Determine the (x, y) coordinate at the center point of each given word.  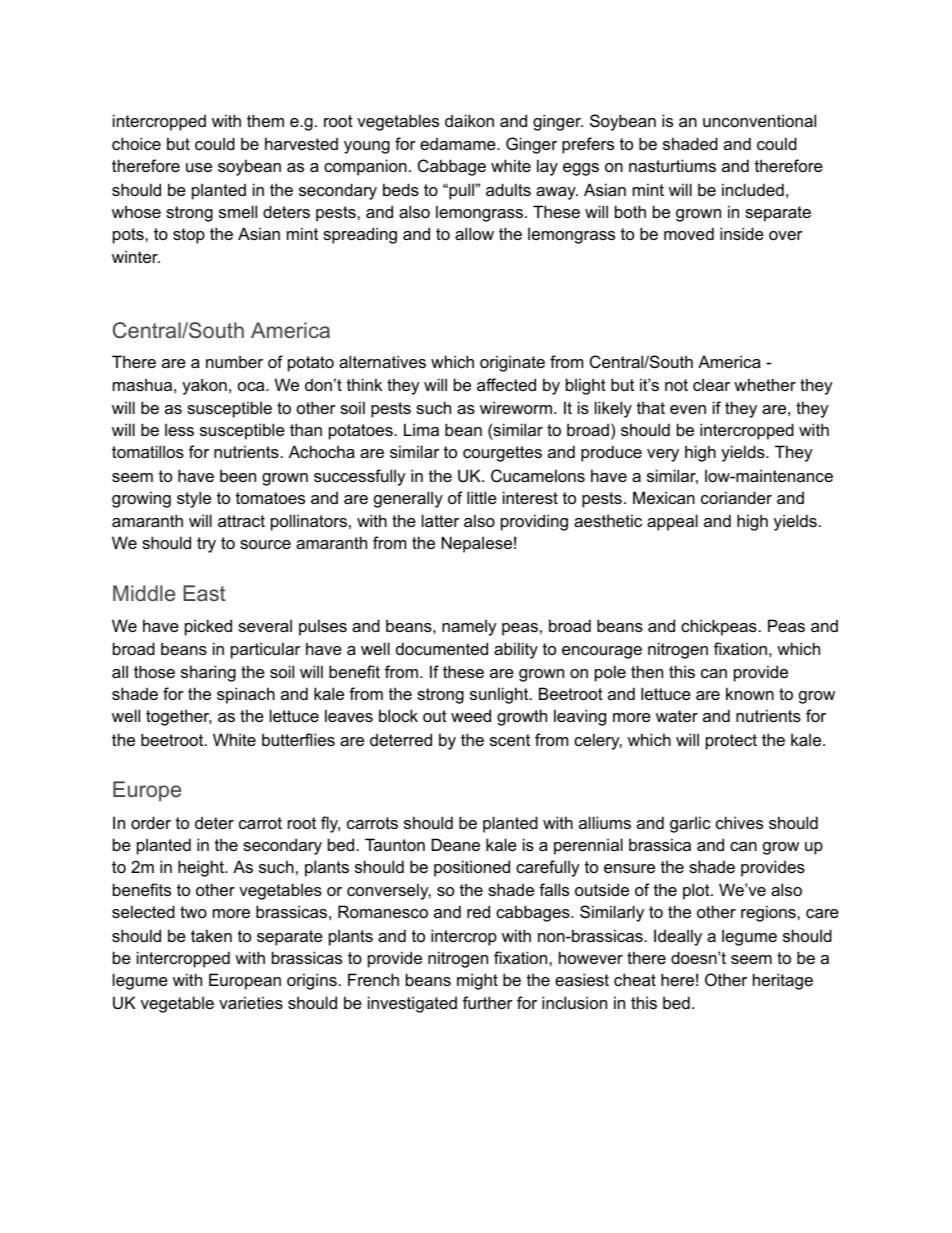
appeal (672, 522)
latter (440, 520)
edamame (459, 143)
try (206, 545)
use (199, 167)
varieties (251, 1002)
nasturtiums (672, 165)
